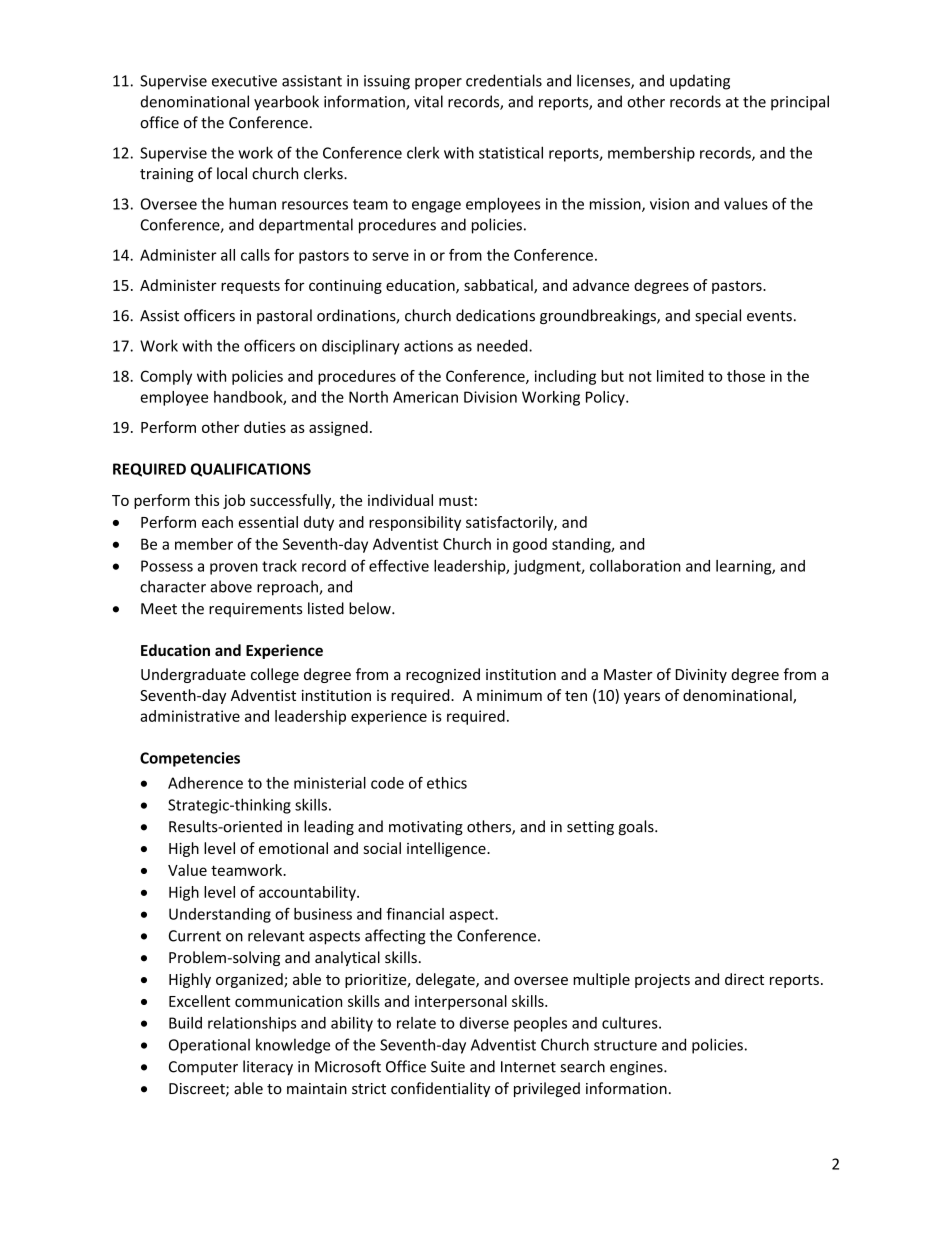  What do you see at coordinates (635, 566) in the screenshot?
I see `collaboration` at bounding box center [635, 566].
